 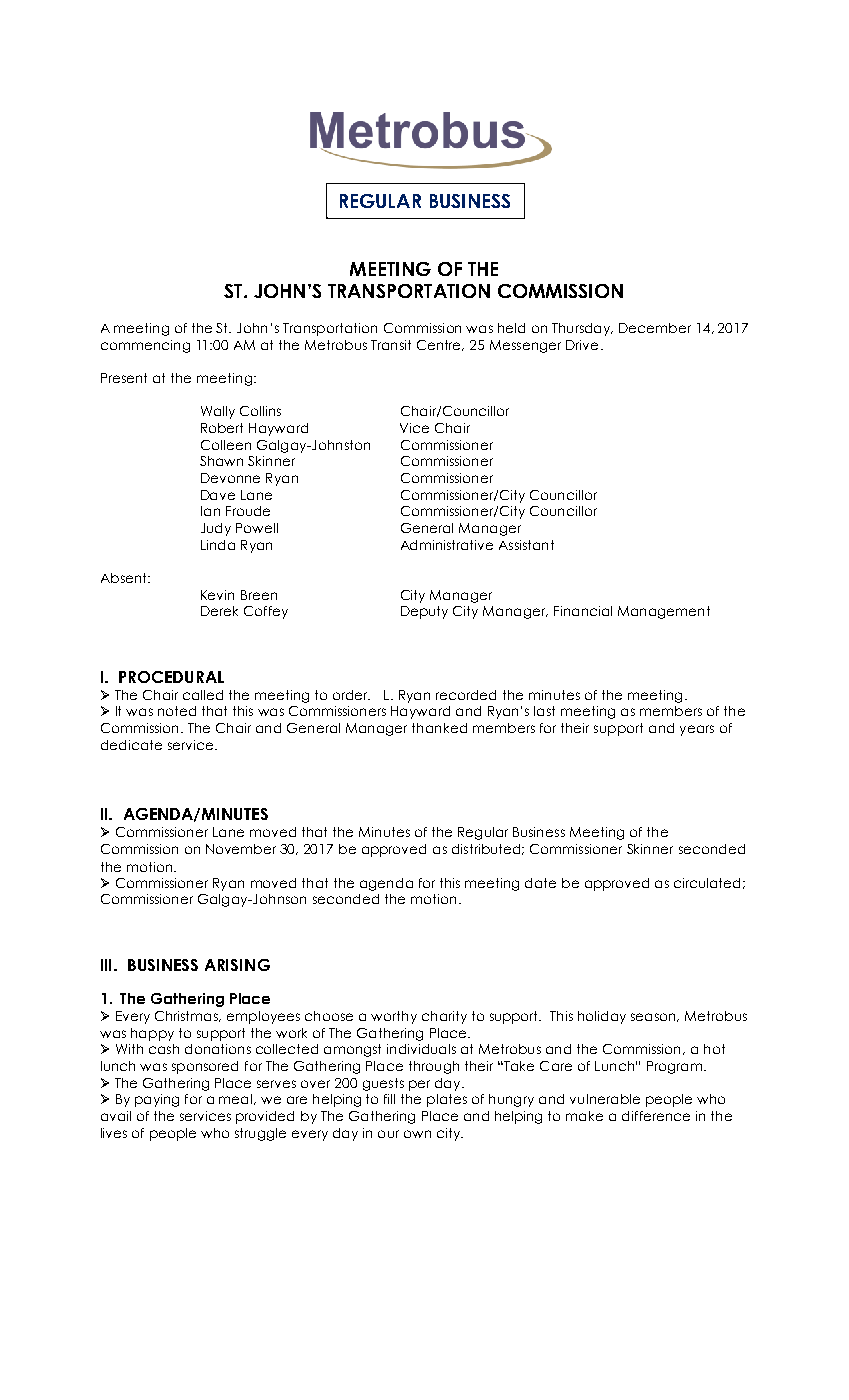 What do you see at coordinates (656, 1116) in the page?
I see `difference` at bounding box center [656, 1116].
